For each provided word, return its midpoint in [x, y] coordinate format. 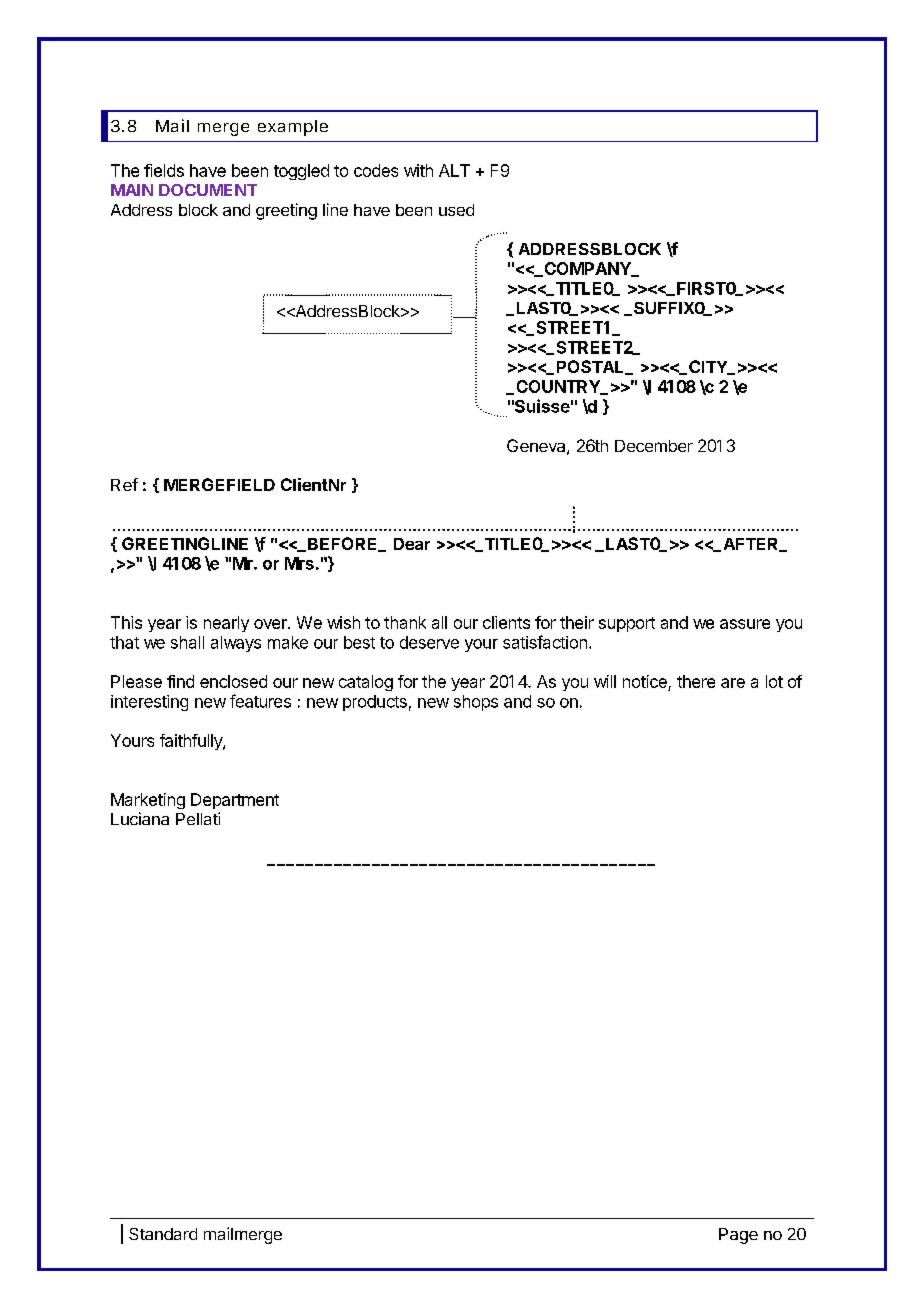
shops [476, 703]
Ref [124, 484]
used [456, 210]
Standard [163, 1234]
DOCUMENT [208, 190]
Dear [412, 544]
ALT [454, 170]
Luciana [140, 818]
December [654, 446]
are [733, 683]
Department [235, 801]
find [180, 681]
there [696, 681]
